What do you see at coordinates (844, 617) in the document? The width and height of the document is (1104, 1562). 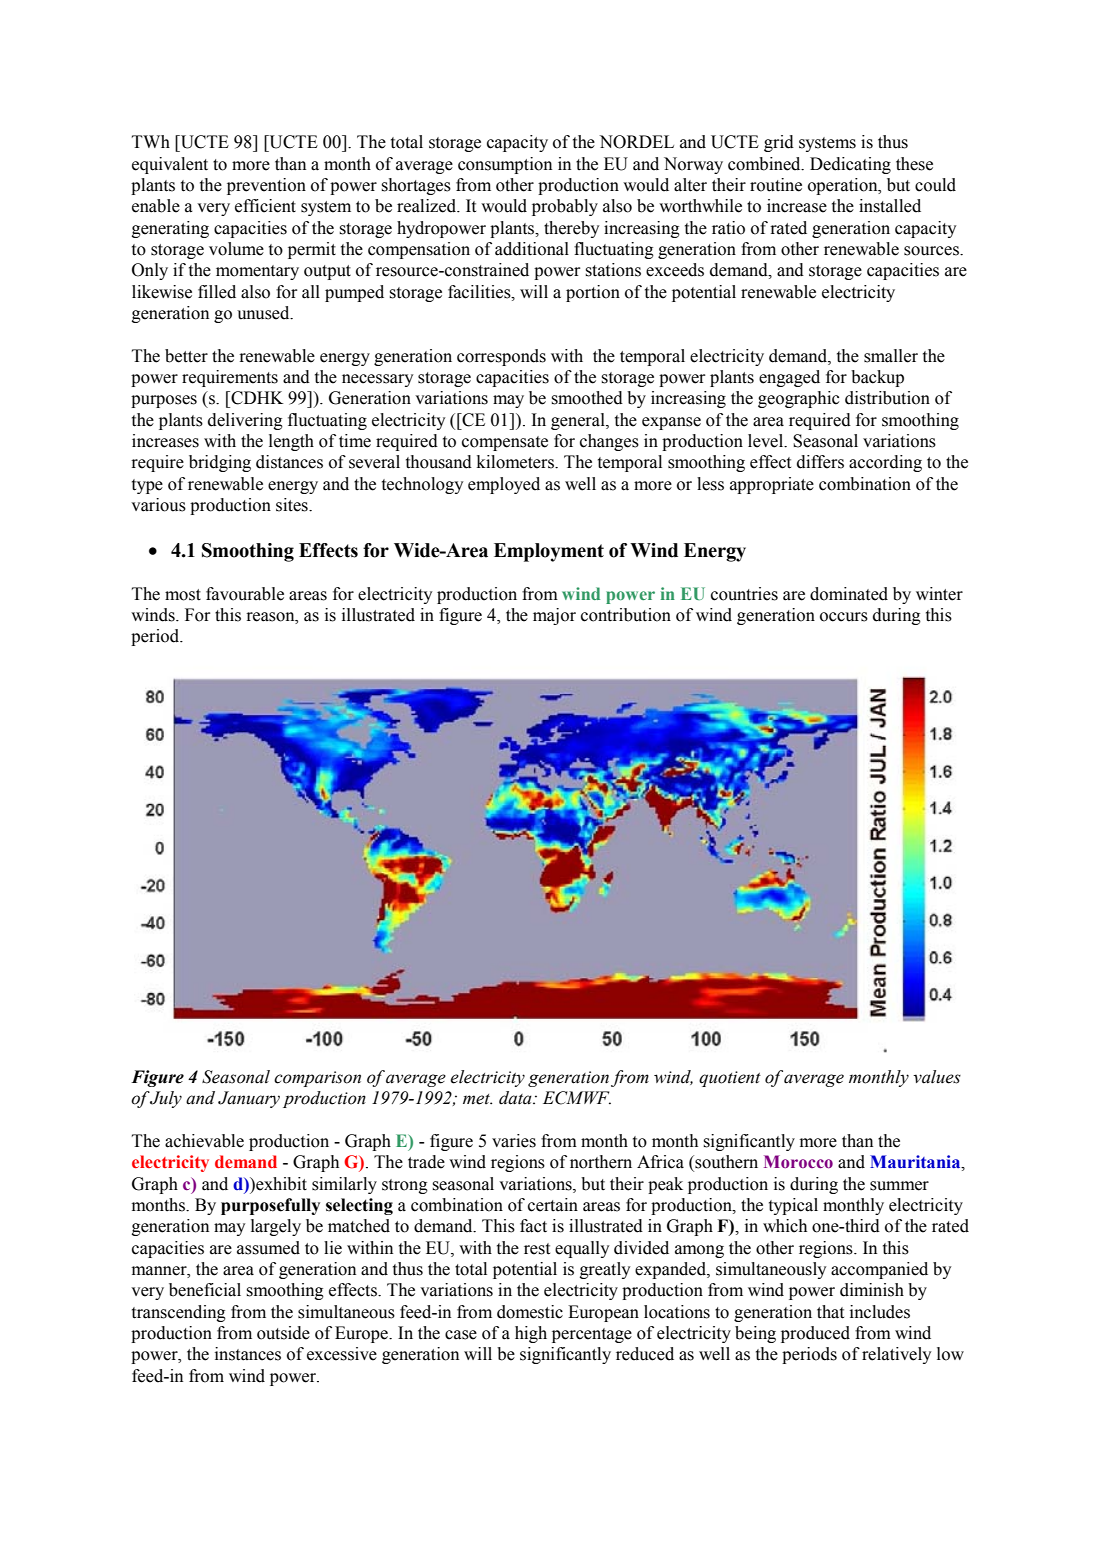 I see `occurs` at bounding box center [844, 617].
